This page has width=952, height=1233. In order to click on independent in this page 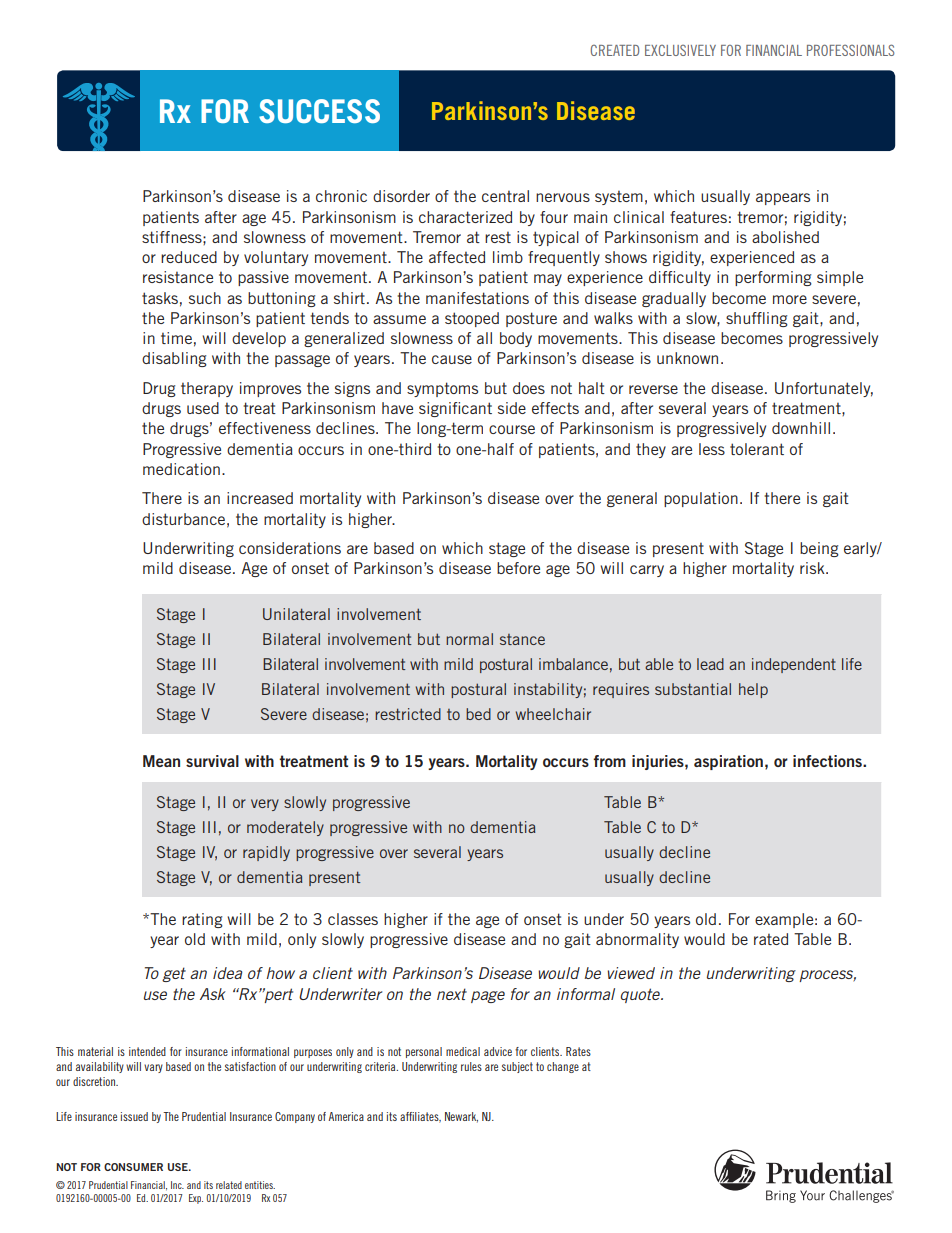, I will do `click(794, 665)`.
